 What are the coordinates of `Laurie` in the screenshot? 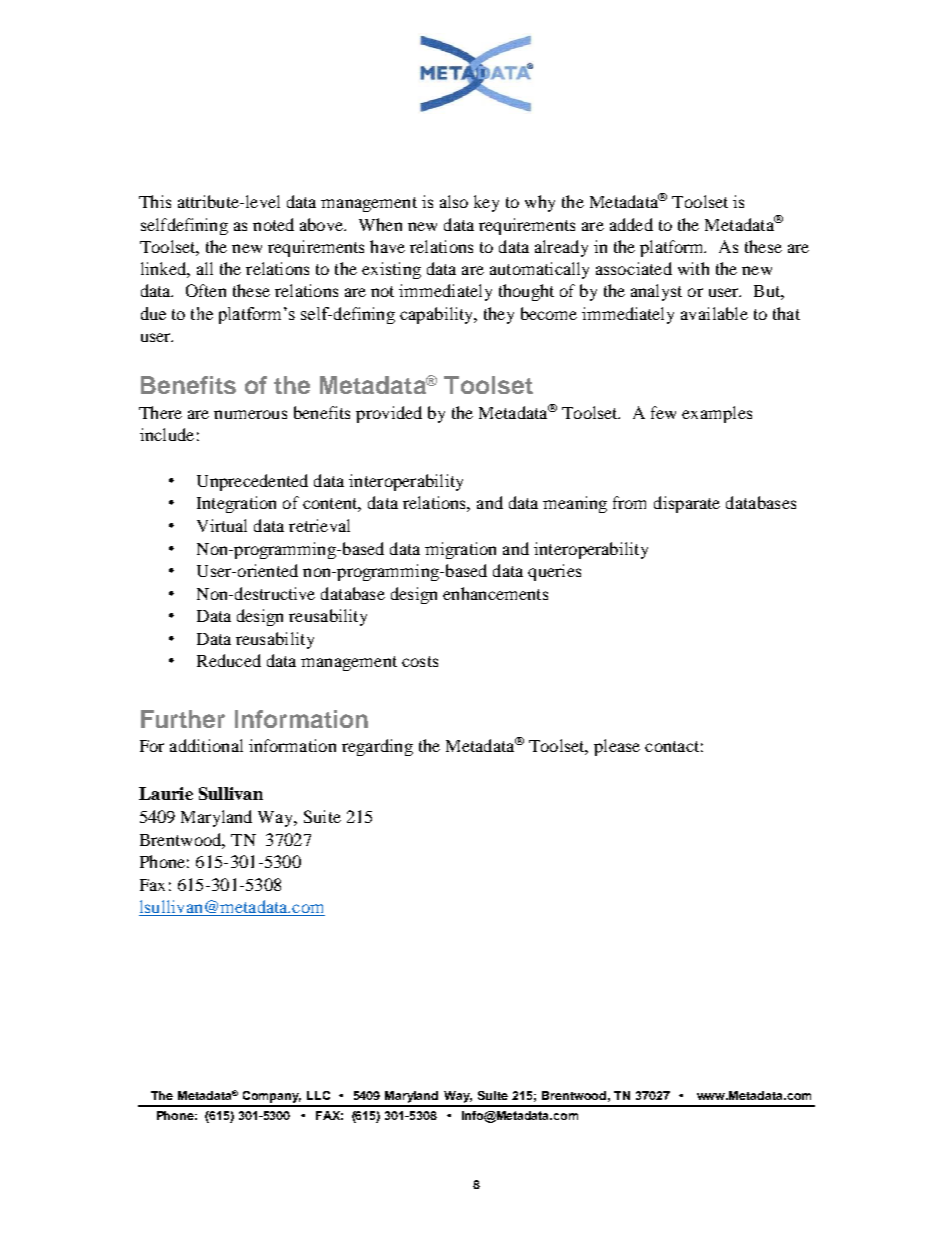 It's located at (166, 793).
